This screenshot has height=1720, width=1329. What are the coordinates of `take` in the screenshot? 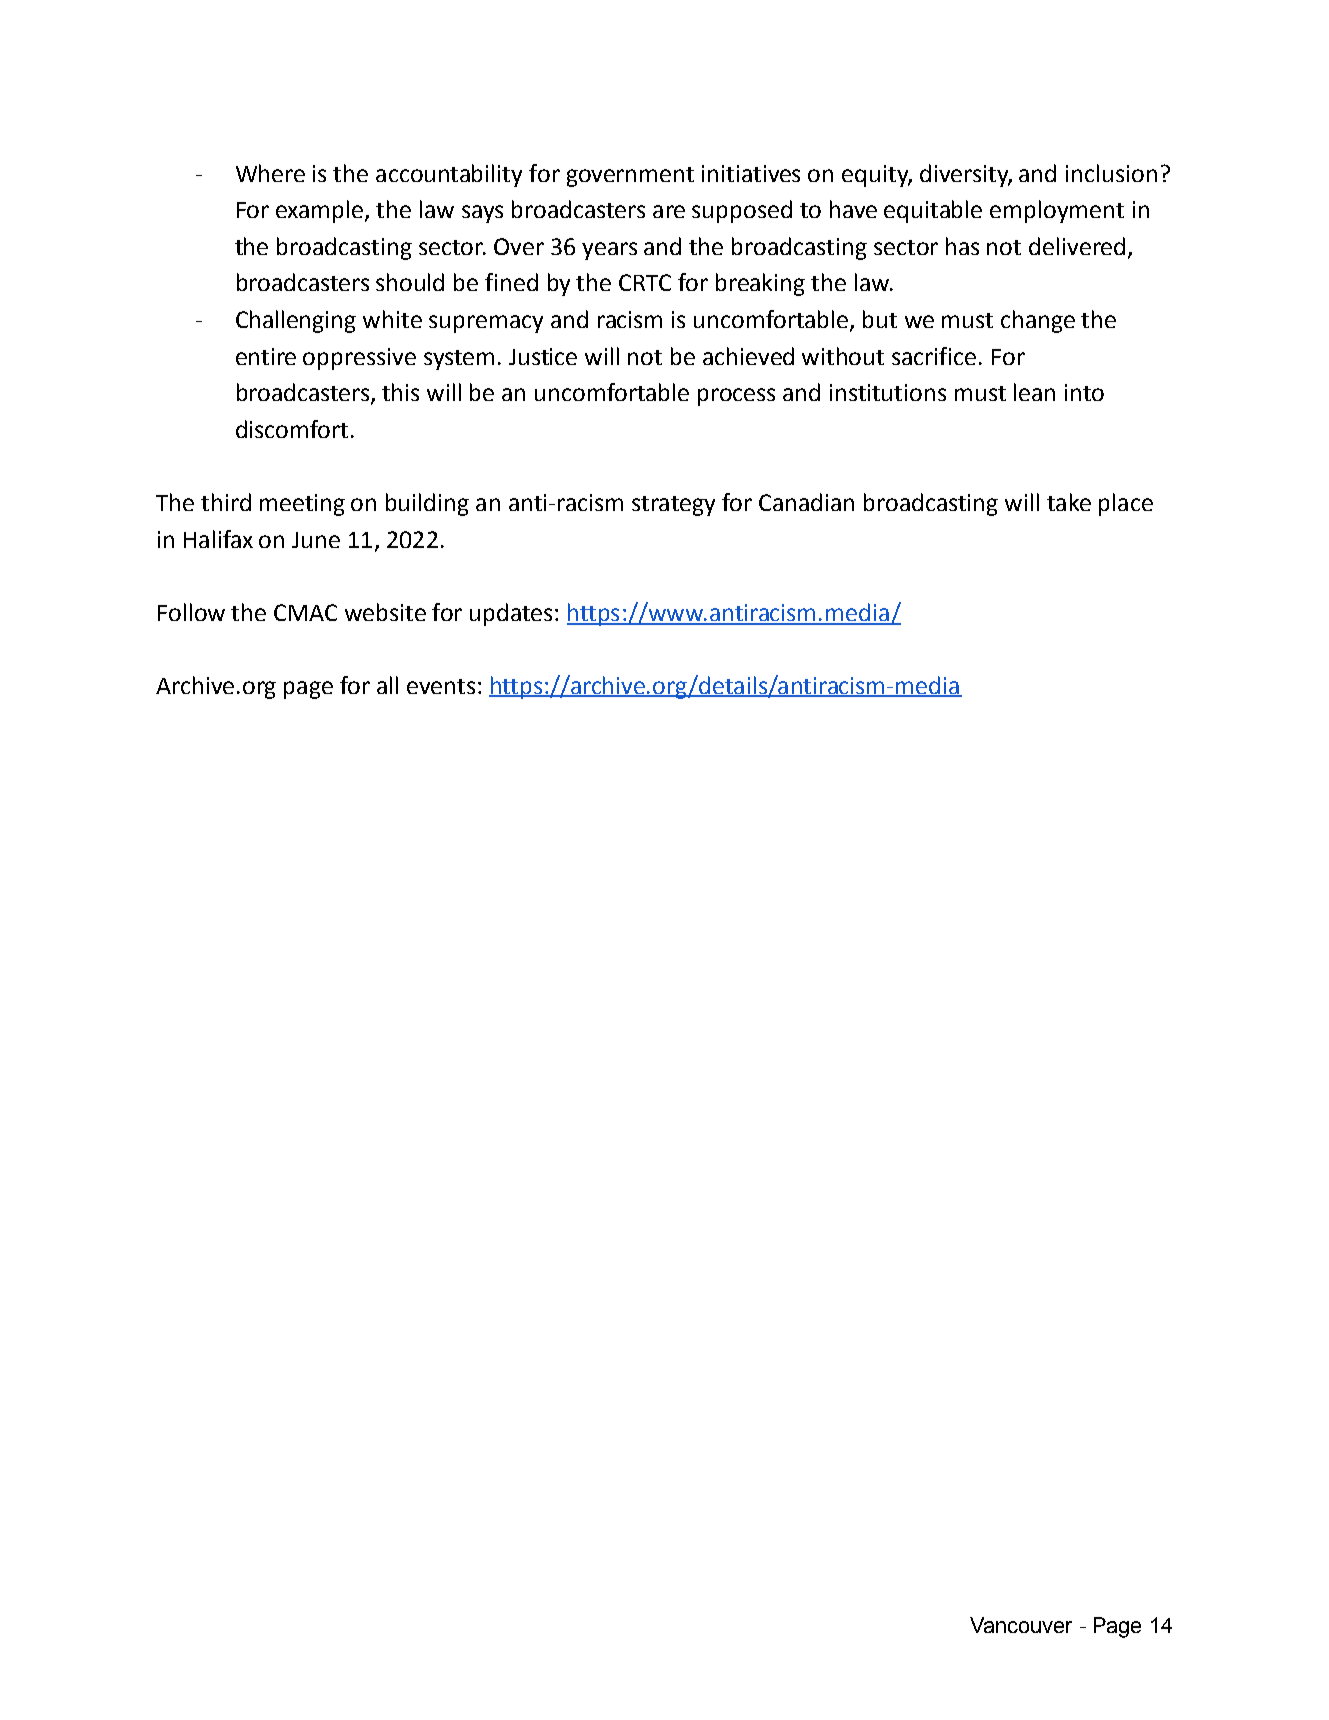 It's located at (1069, 502).
